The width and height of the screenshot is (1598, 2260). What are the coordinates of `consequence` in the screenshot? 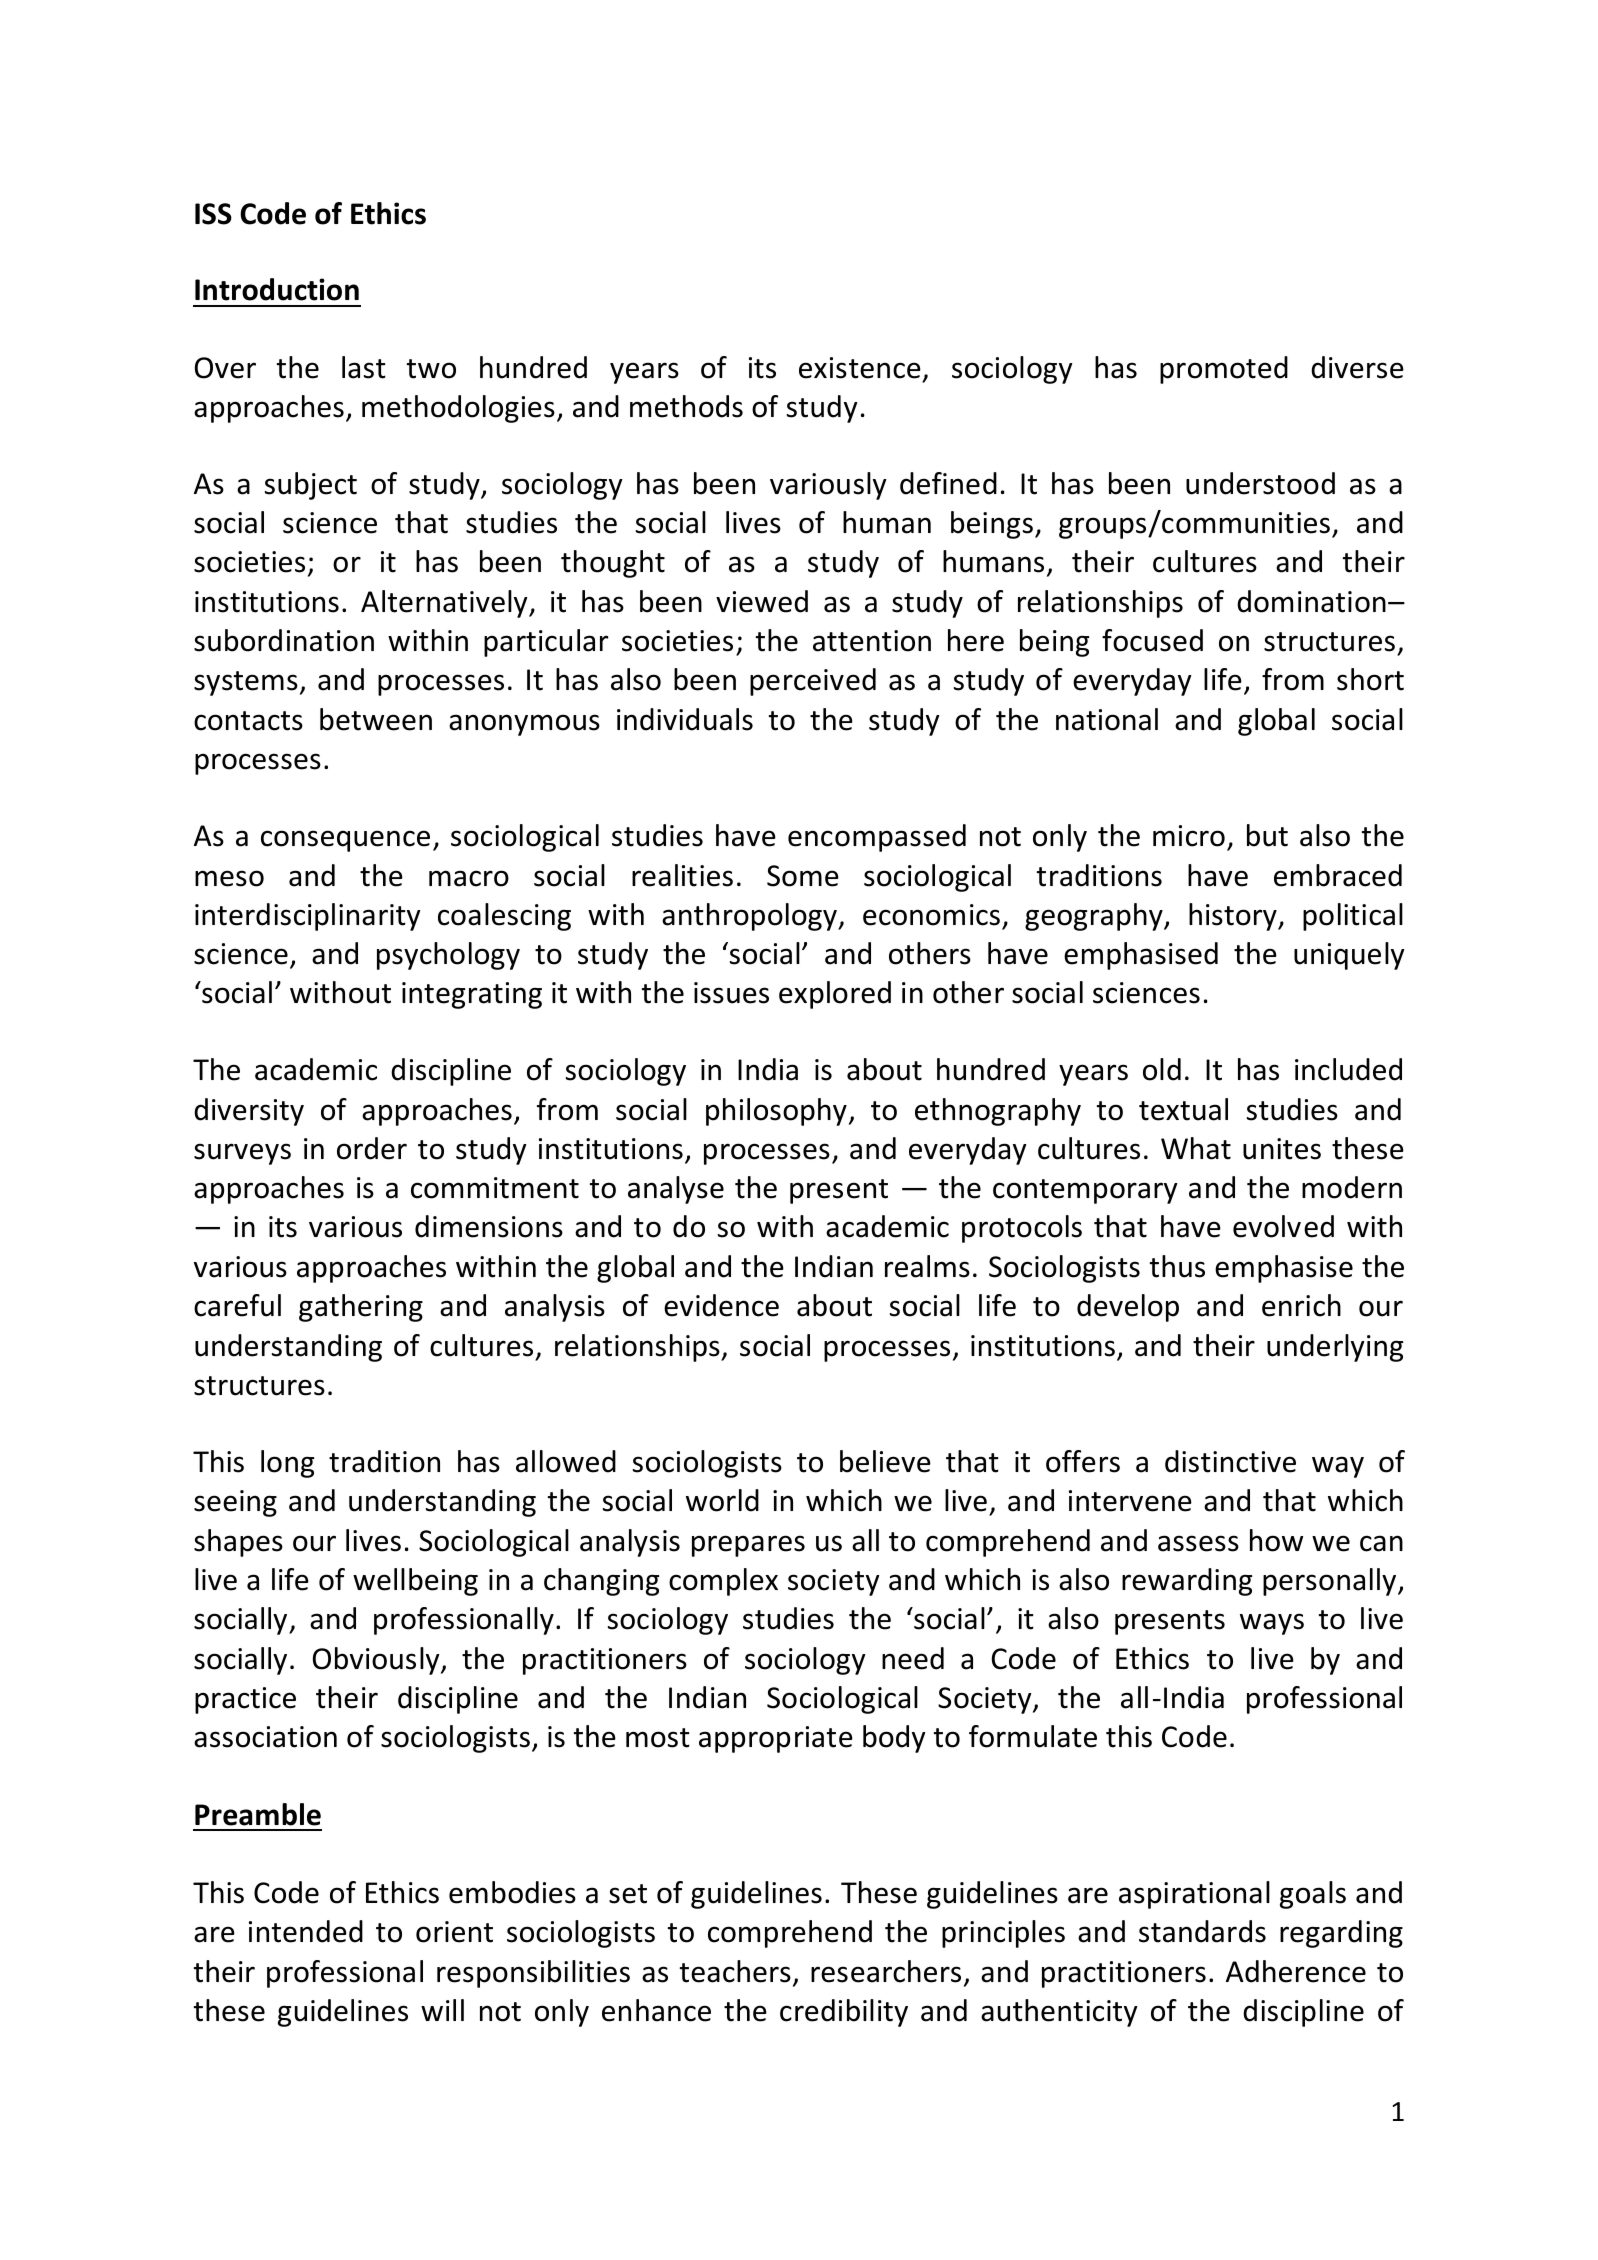 It's located at (345, 841).
